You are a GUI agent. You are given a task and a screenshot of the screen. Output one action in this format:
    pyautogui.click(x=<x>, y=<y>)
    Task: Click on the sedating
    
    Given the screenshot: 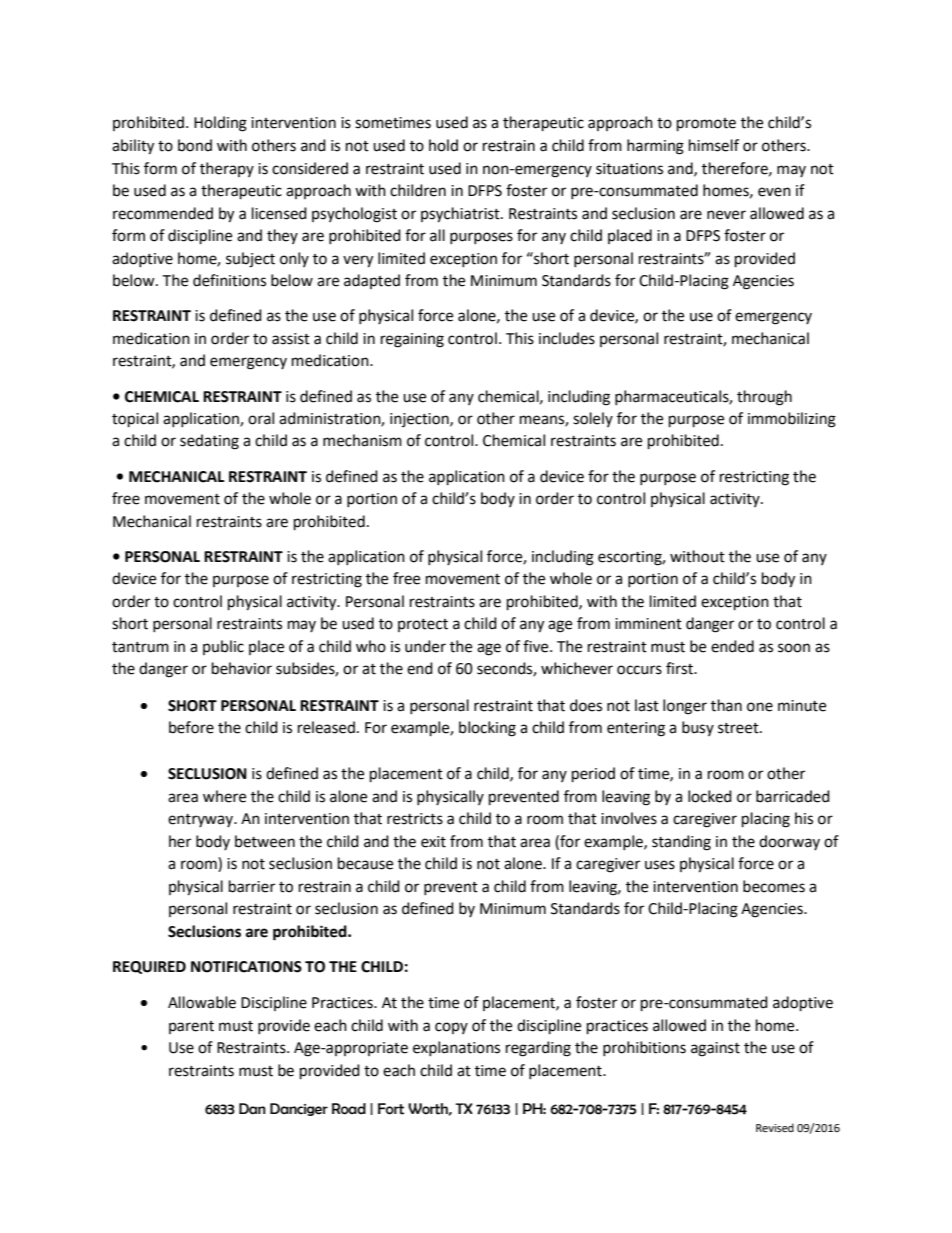 What is the action you would take?
    pyautogui.click(x=209, y=442)
